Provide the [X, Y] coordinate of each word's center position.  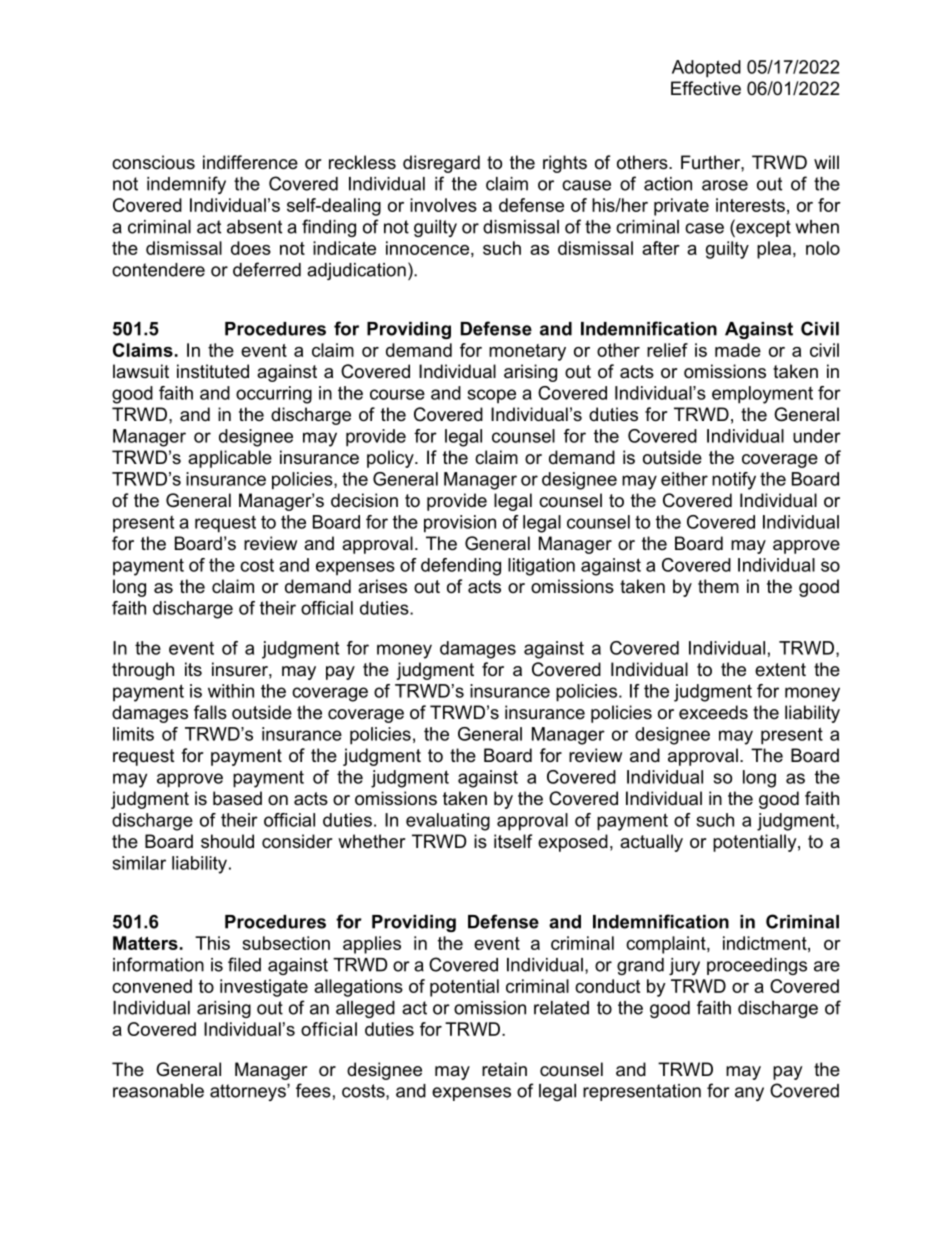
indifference [250, 162]
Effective [706, 88]
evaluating [448, 822]
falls [210, 712]
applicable [230, 459]
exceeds [713, 712]
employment [762, 395]
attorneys [249, 1092]
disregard [441, 164]
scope [492, 396]
